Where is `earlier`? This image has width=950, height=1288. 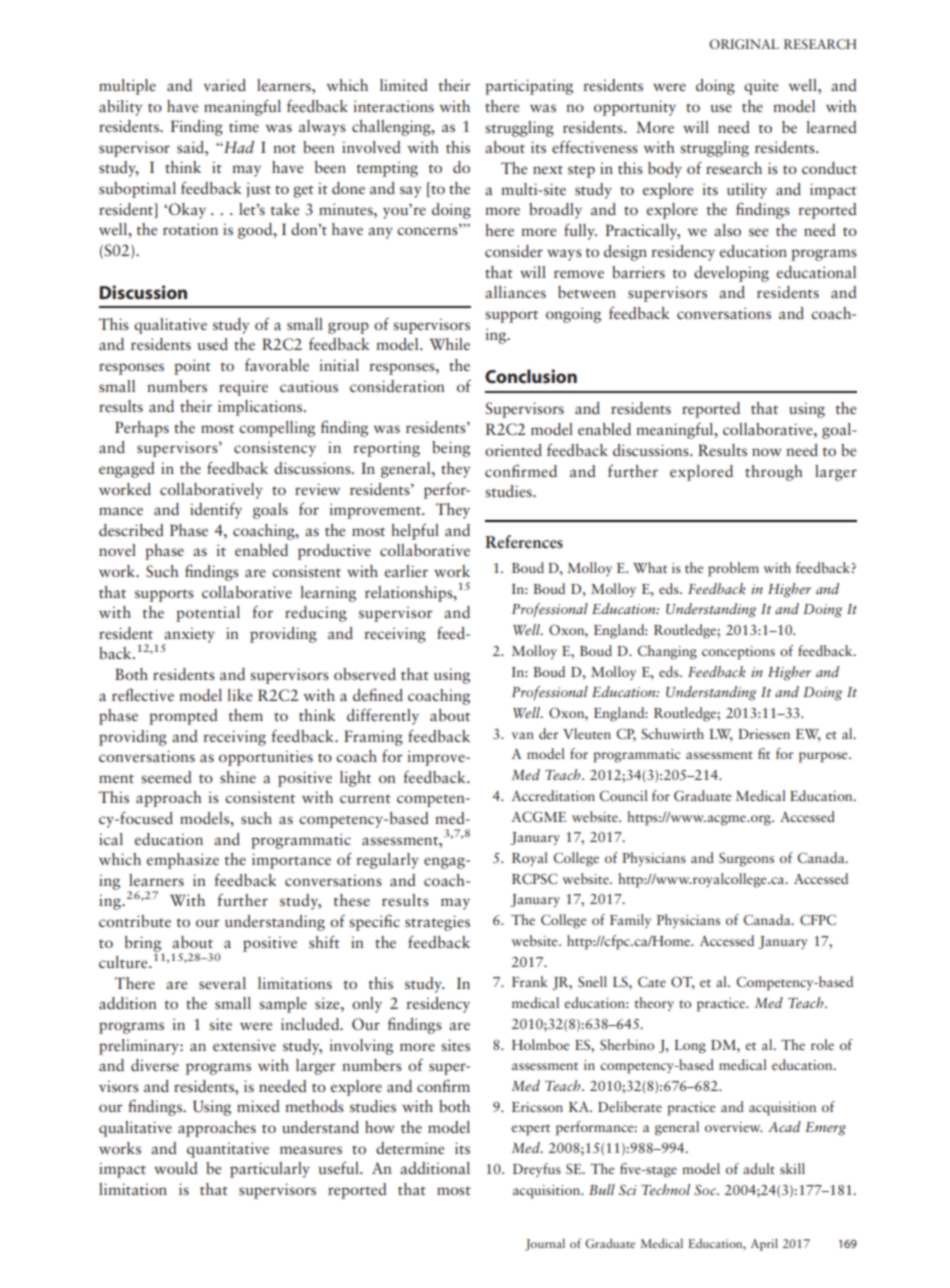
earlier is located at coordinates (406, 571).
